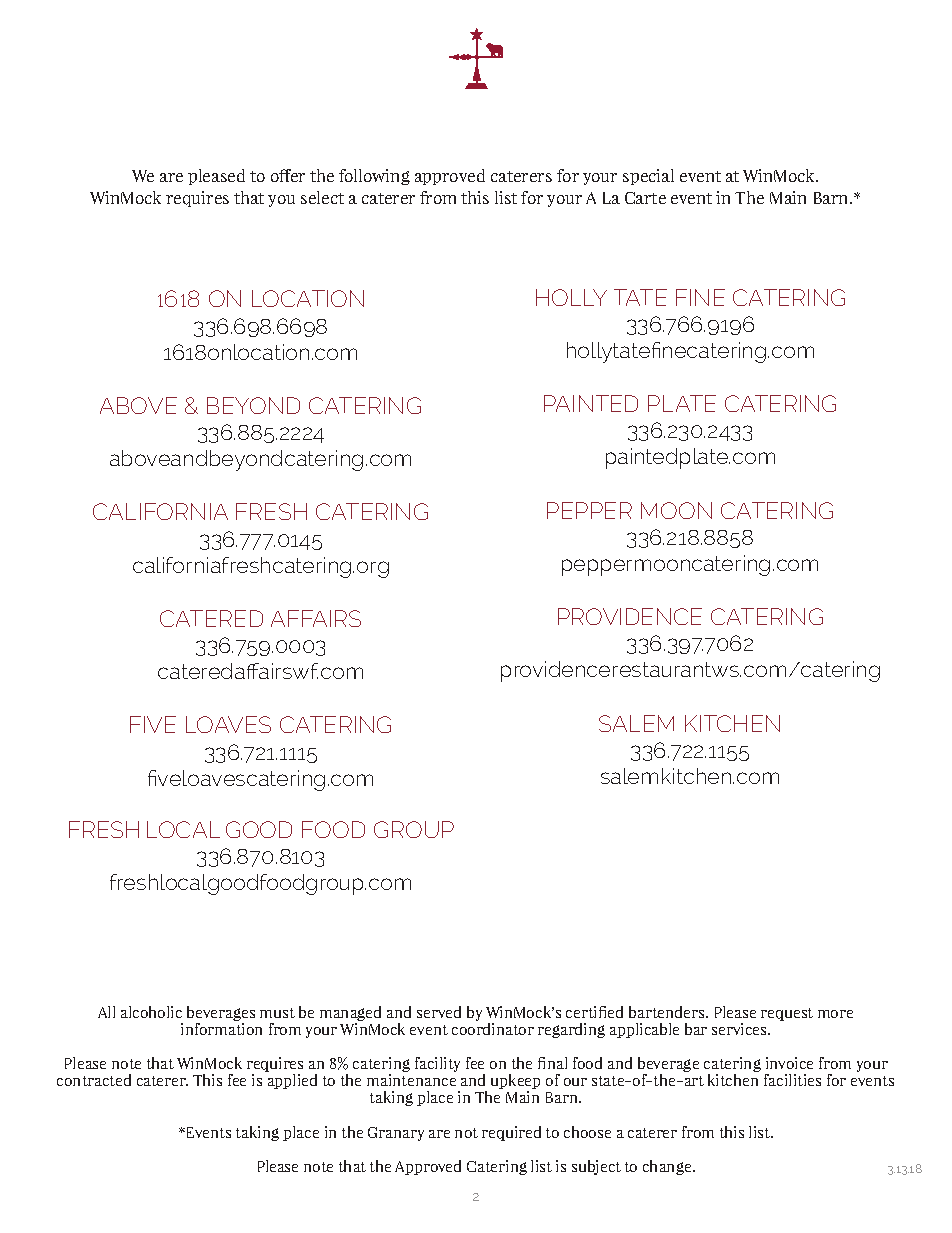 The height and width of the image is (1233, 952). What do you see at coordinates (645, 198) in the image?
I see `Carte` at bounding box center [645, 198].
